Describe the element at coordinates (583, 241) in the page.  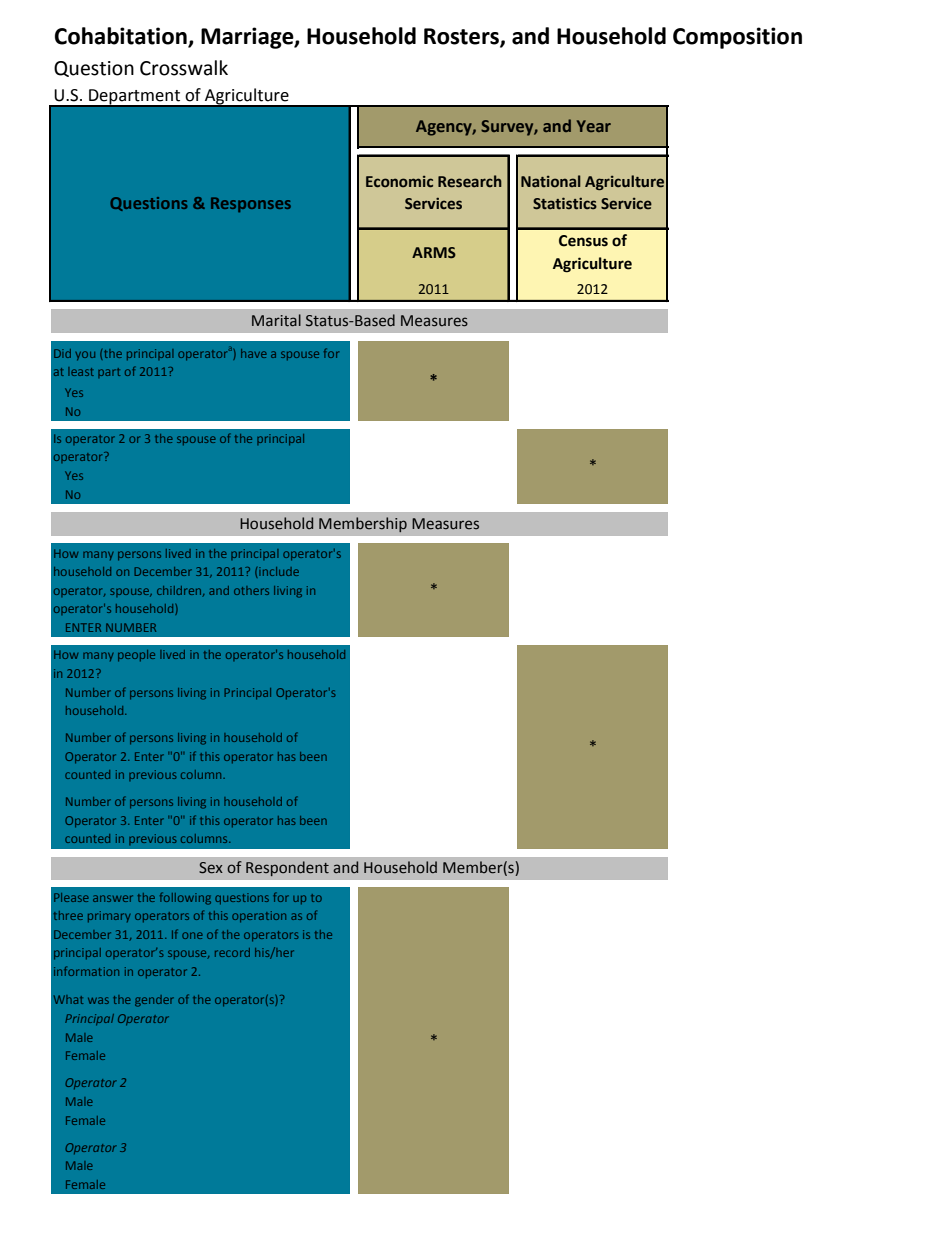
I see `Census` at that location.
